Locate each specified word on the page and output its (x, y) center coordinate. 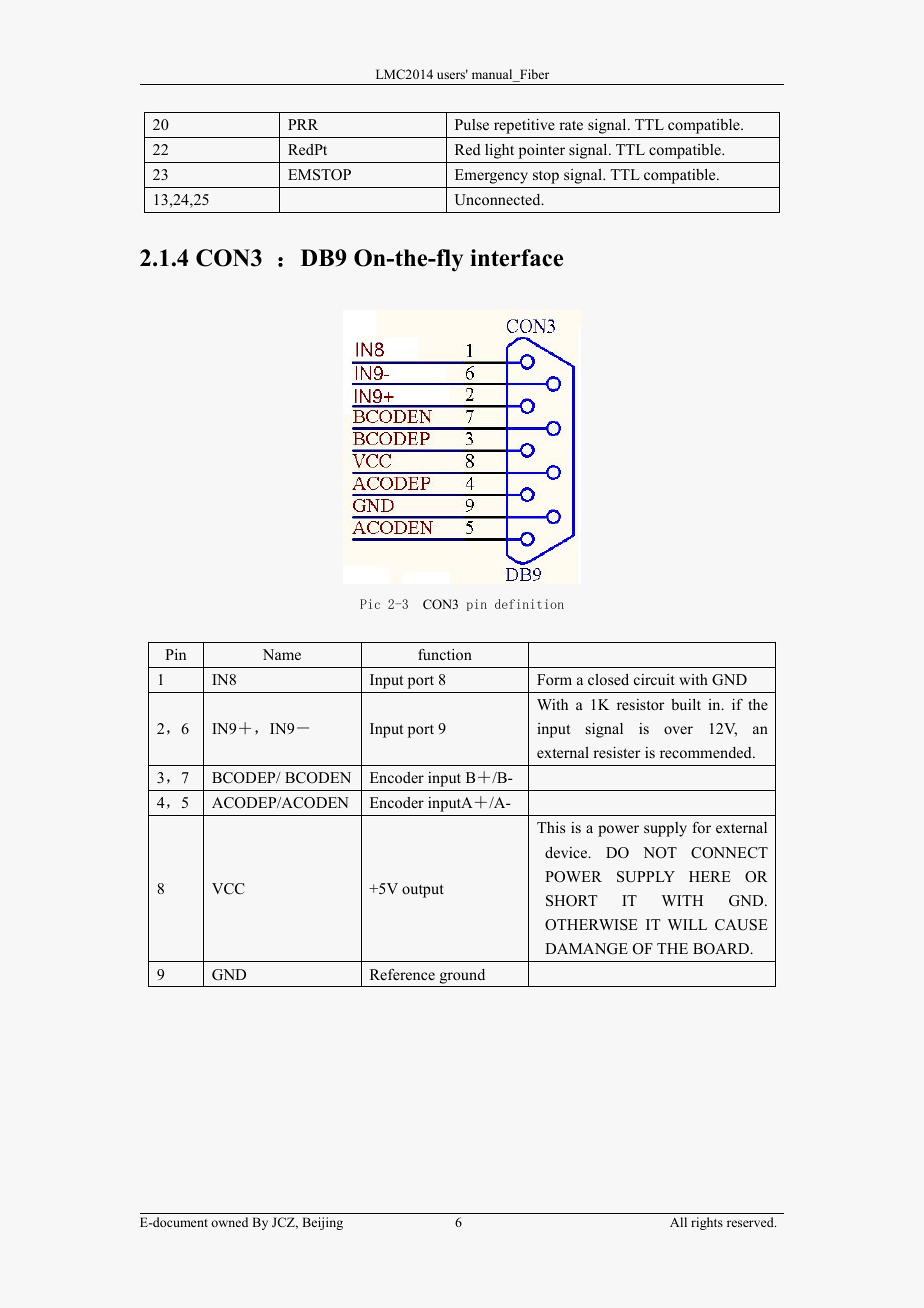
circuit (654, 679)
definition (529, 604)
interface (516, 258)
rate (571, 125)
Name (282, 654)
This (551, 827)
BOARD (722, 949)
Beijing (322, 1223)
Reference (402, 974)
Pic (370, 604)
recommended (707, 752)
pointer (542, 151)
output (423, 891)
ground (462, 976)
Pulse (472, 124)
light (499, 151)
